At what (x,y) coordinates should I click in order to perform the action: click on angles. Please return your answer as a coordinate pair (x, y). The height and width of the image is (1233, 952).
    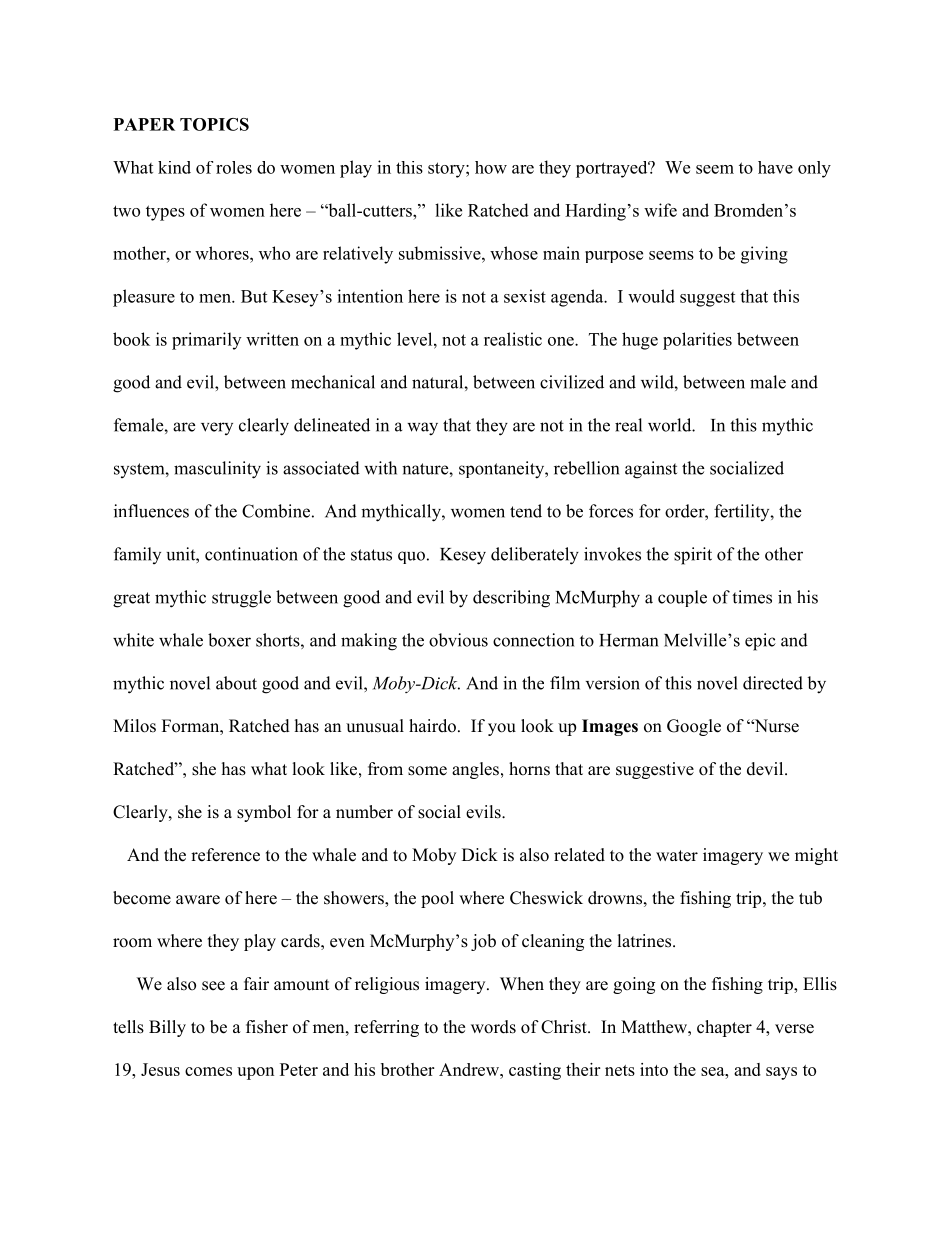
    Looking at the image, I should click on (475, 770).
